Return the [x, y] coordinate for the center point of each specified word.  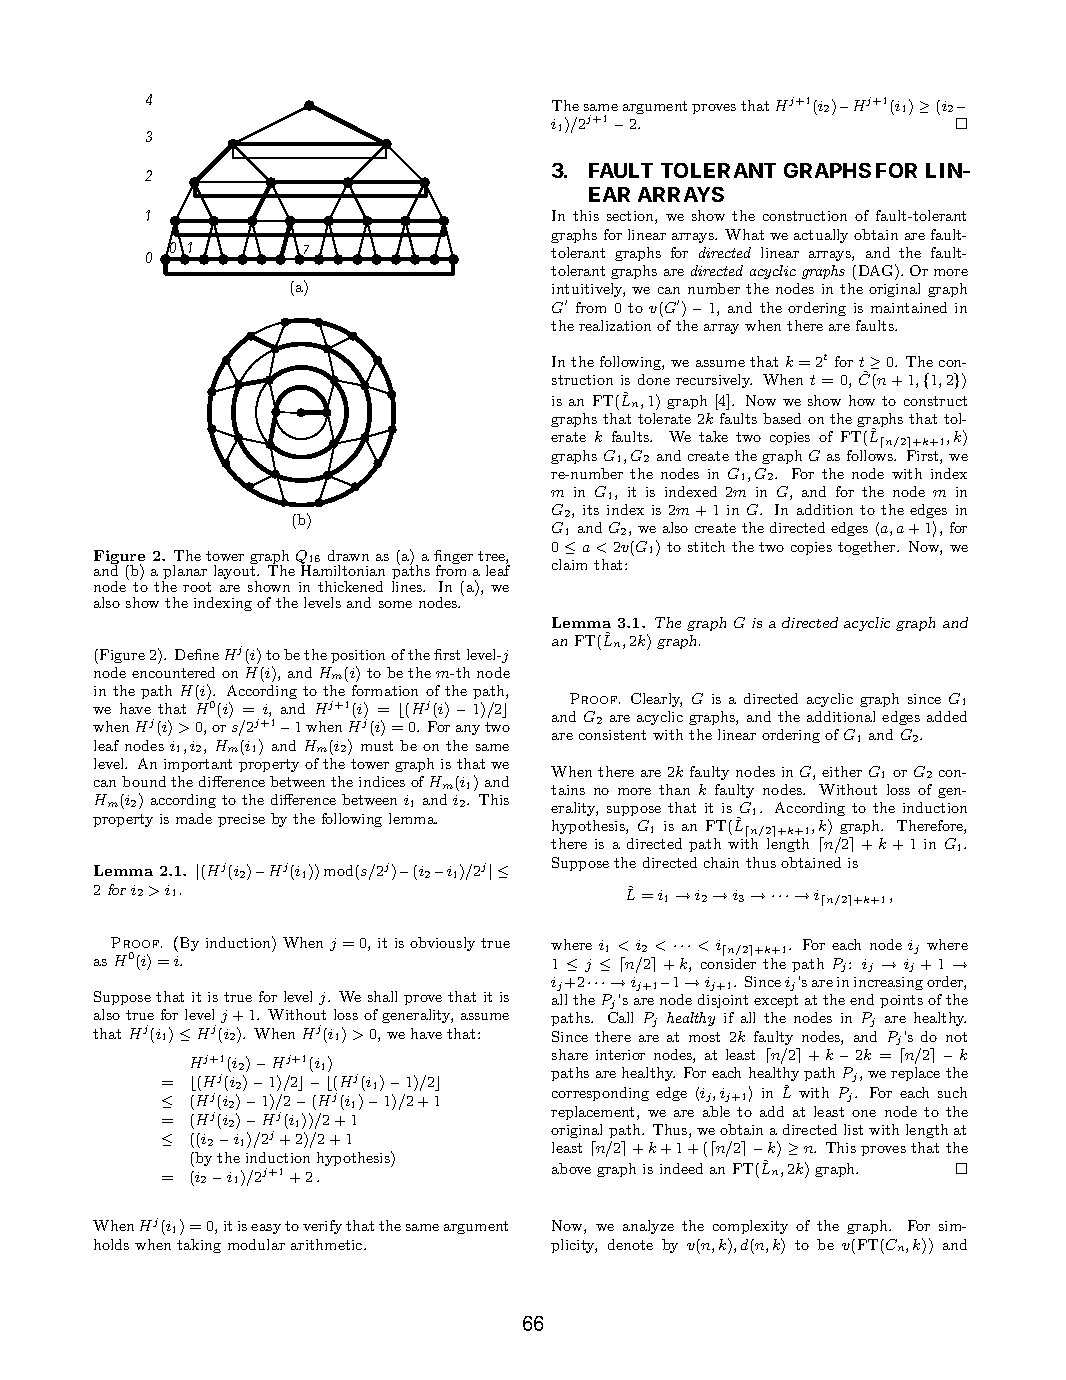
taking [199, 1246]
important [198, 765]
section [631, 217]
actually [821, 236]
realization [615, 325]
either [842, 771]
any [468, 730]
